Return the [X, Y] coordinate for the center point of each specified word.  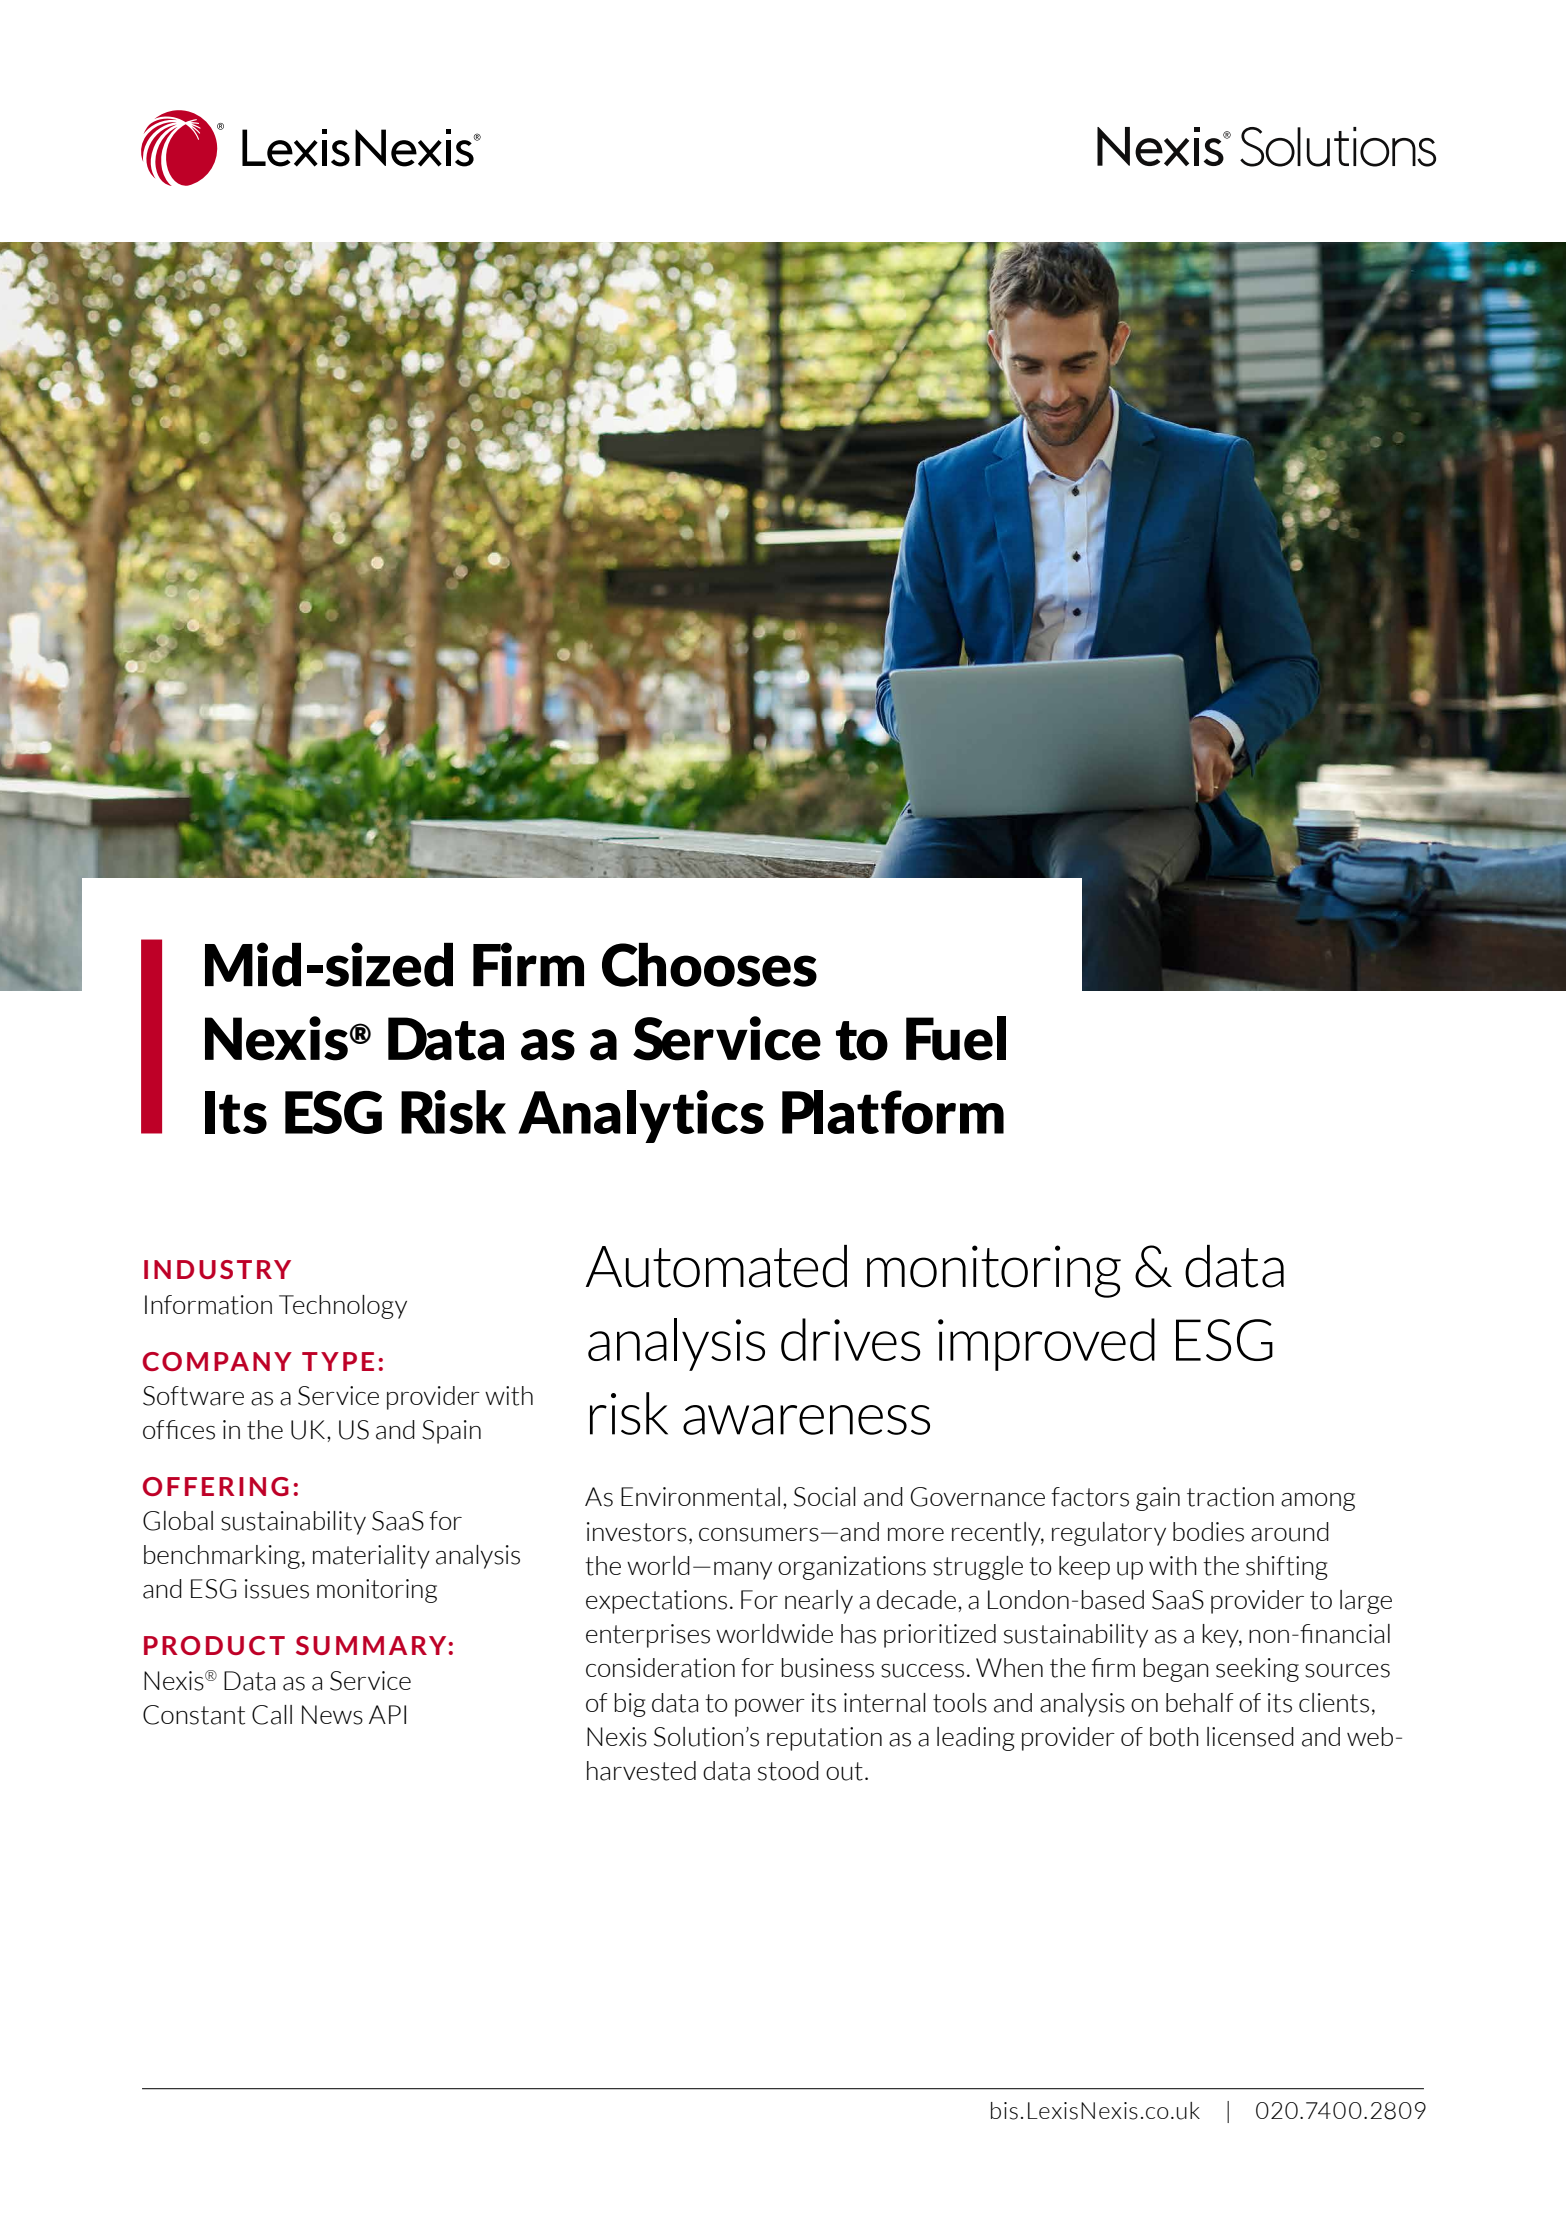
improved [1046, 1344]
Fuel [956, 1038]
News [332, 1715]
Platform [893, 1112]
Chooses [709, 965]
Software [193, 1396]
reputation [824, 1739]
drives [850, 1339]
